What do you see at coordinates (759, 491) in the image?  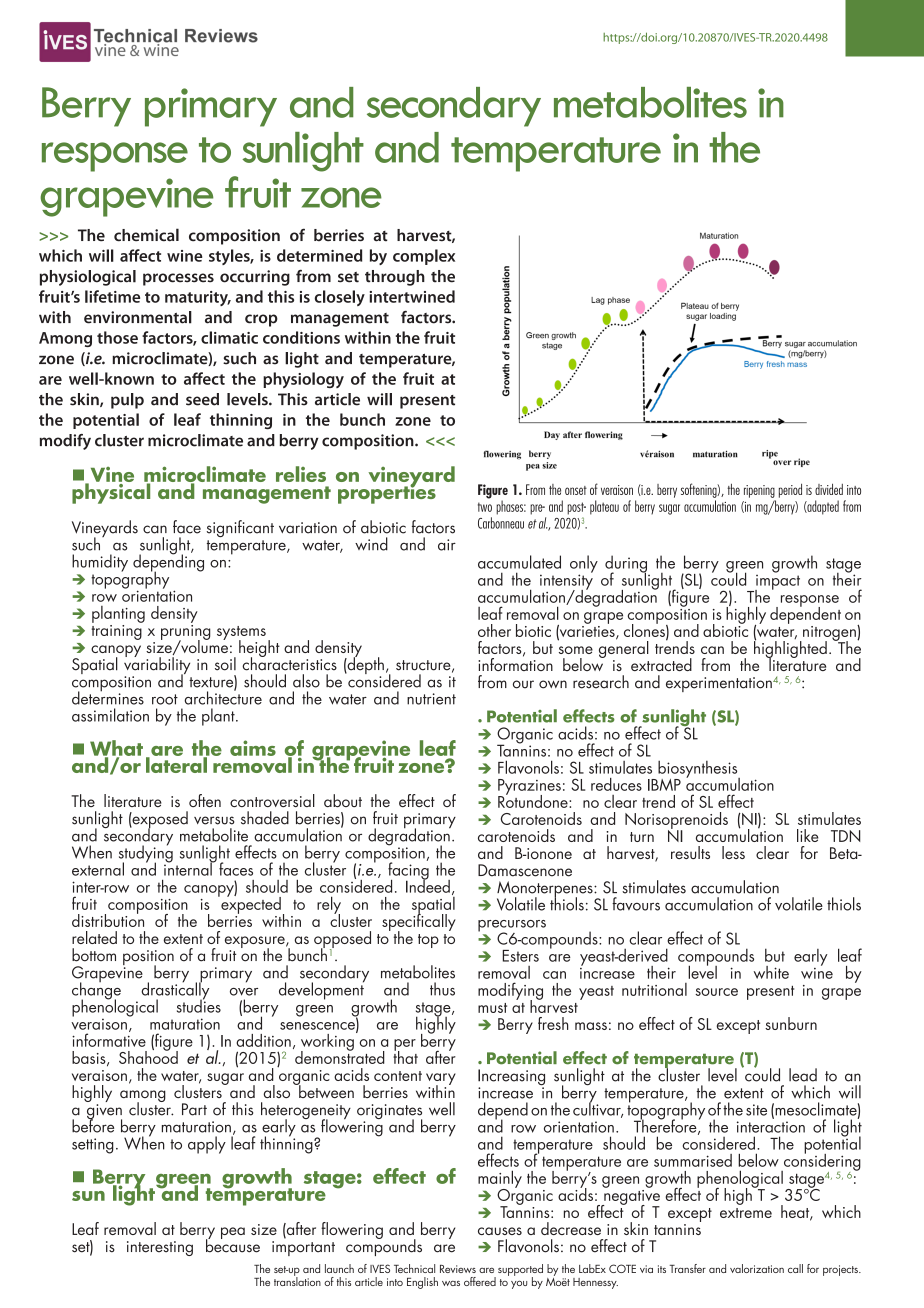 I see `ripening` at bounding box center [759, 491].
